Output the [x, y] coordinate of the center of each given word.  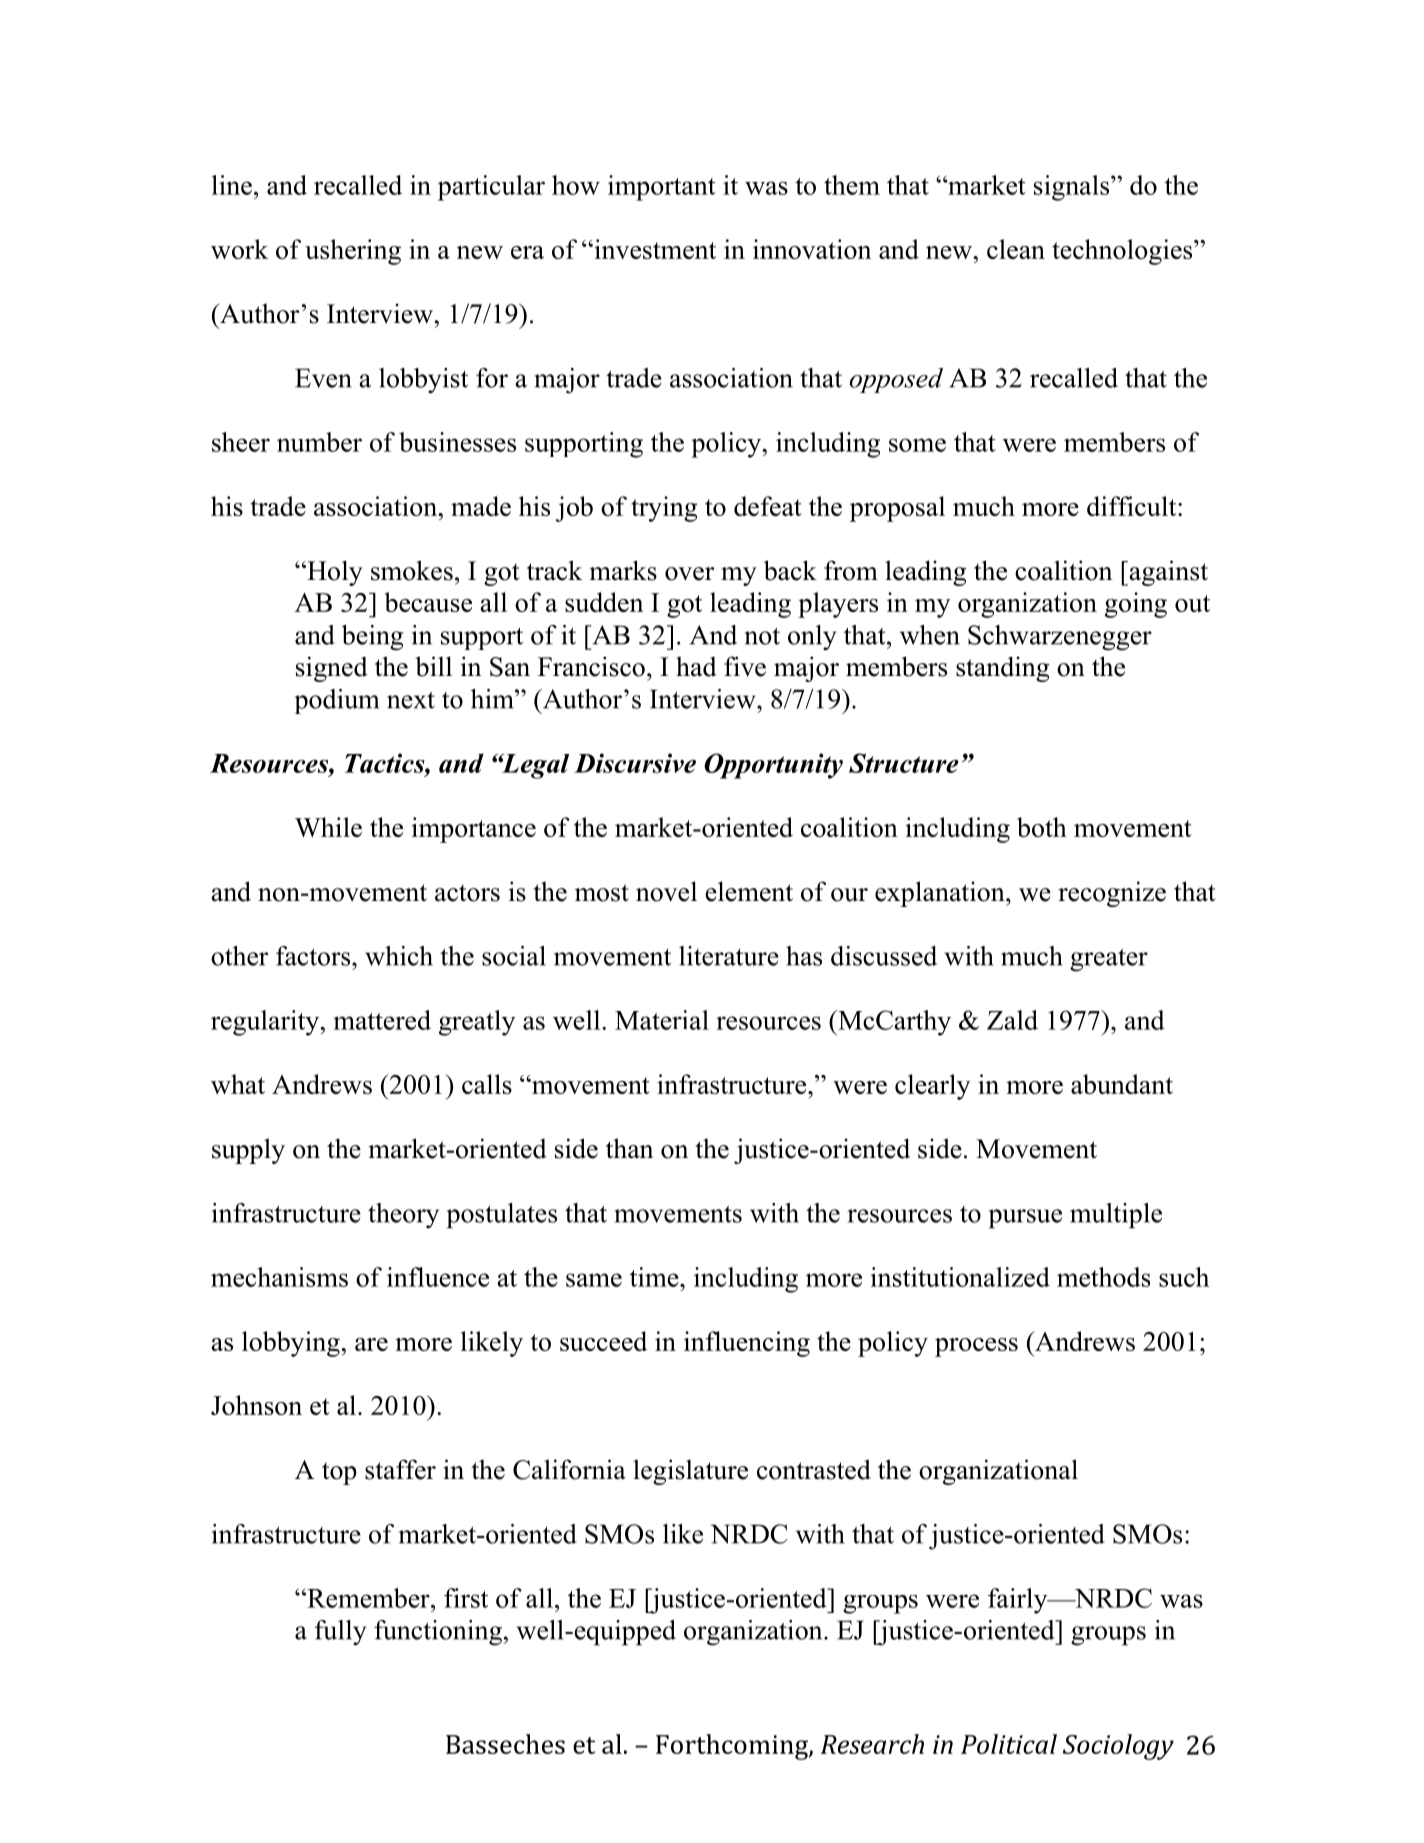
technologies [1123, 252]
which [399, 956]
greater [1109, 960]
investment [654, 249]
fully [340, 1633]
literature [729, 956]
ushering [353, 252]
